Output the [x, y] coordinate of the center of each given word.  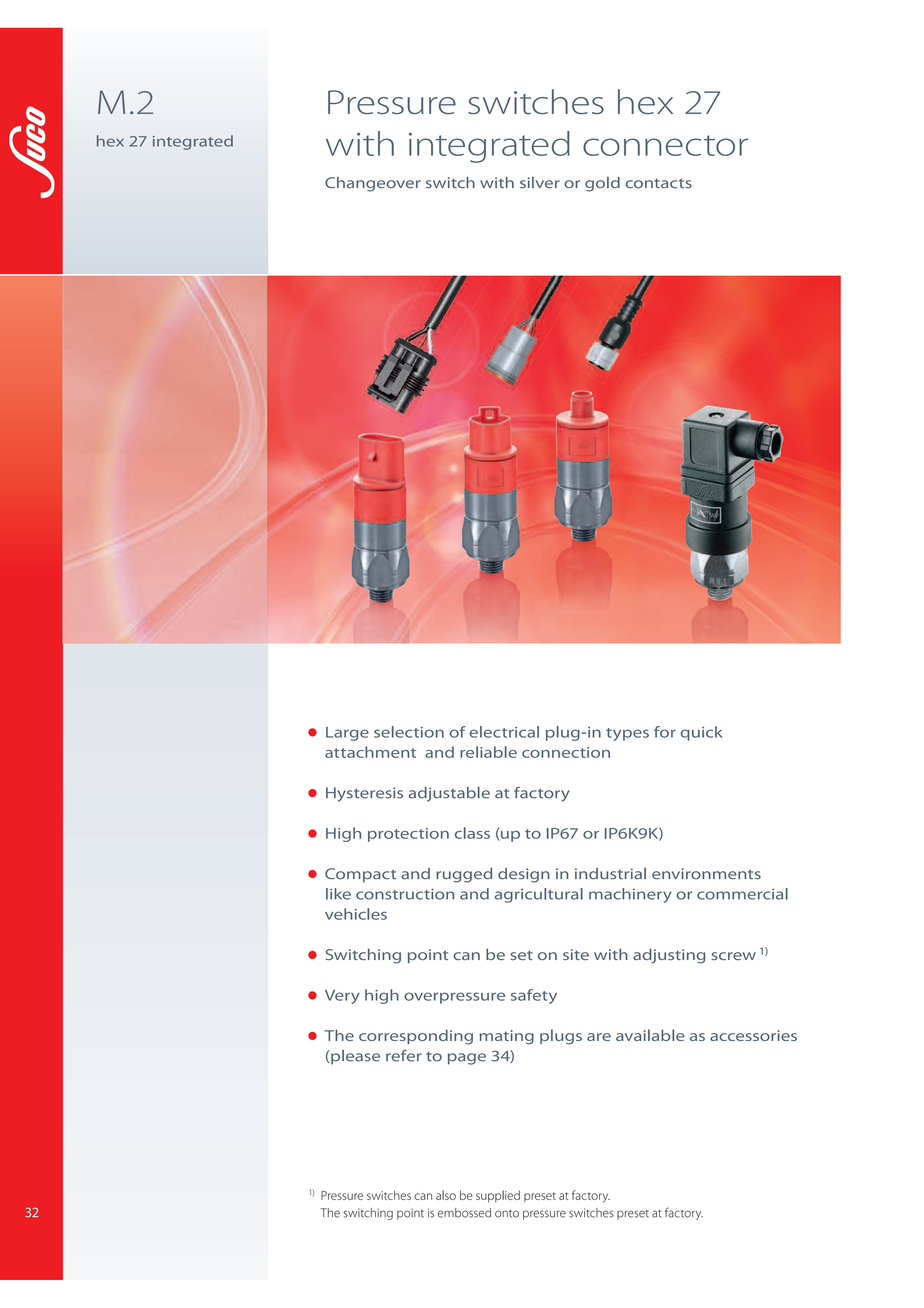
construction [405, 894]
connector [665, 145]
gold [602, 184]
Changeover [373, 184]
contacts [658, 184]
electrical [504, 732]
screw [733, 956]
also [446, 1195]
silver [540, 183]
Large [347, 734]
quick [701, 733]
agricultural [539, 895]
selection [409, 732]
